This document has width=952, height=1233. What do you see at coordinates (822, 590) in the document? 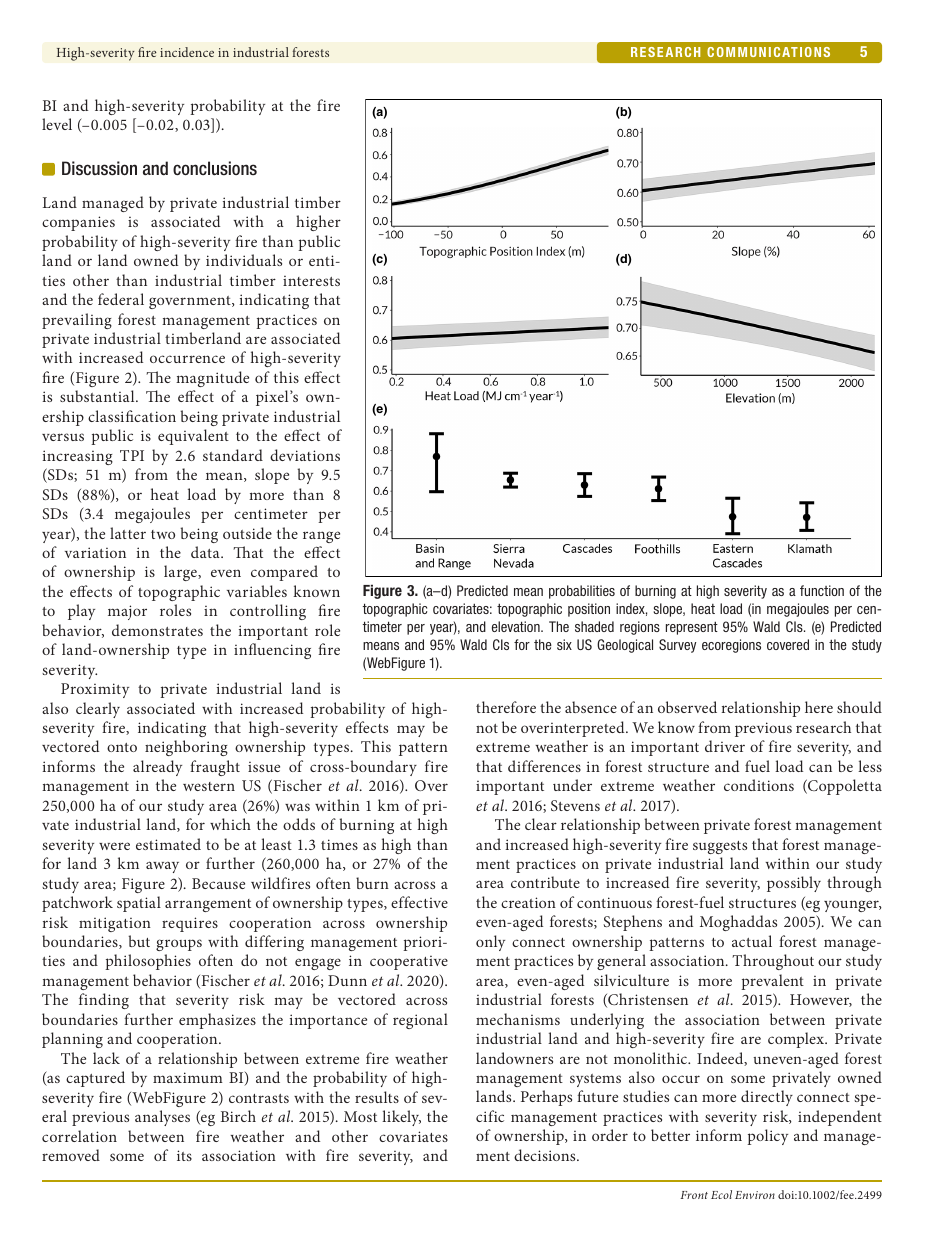
I see `function` at bounding box center [822, 590].
